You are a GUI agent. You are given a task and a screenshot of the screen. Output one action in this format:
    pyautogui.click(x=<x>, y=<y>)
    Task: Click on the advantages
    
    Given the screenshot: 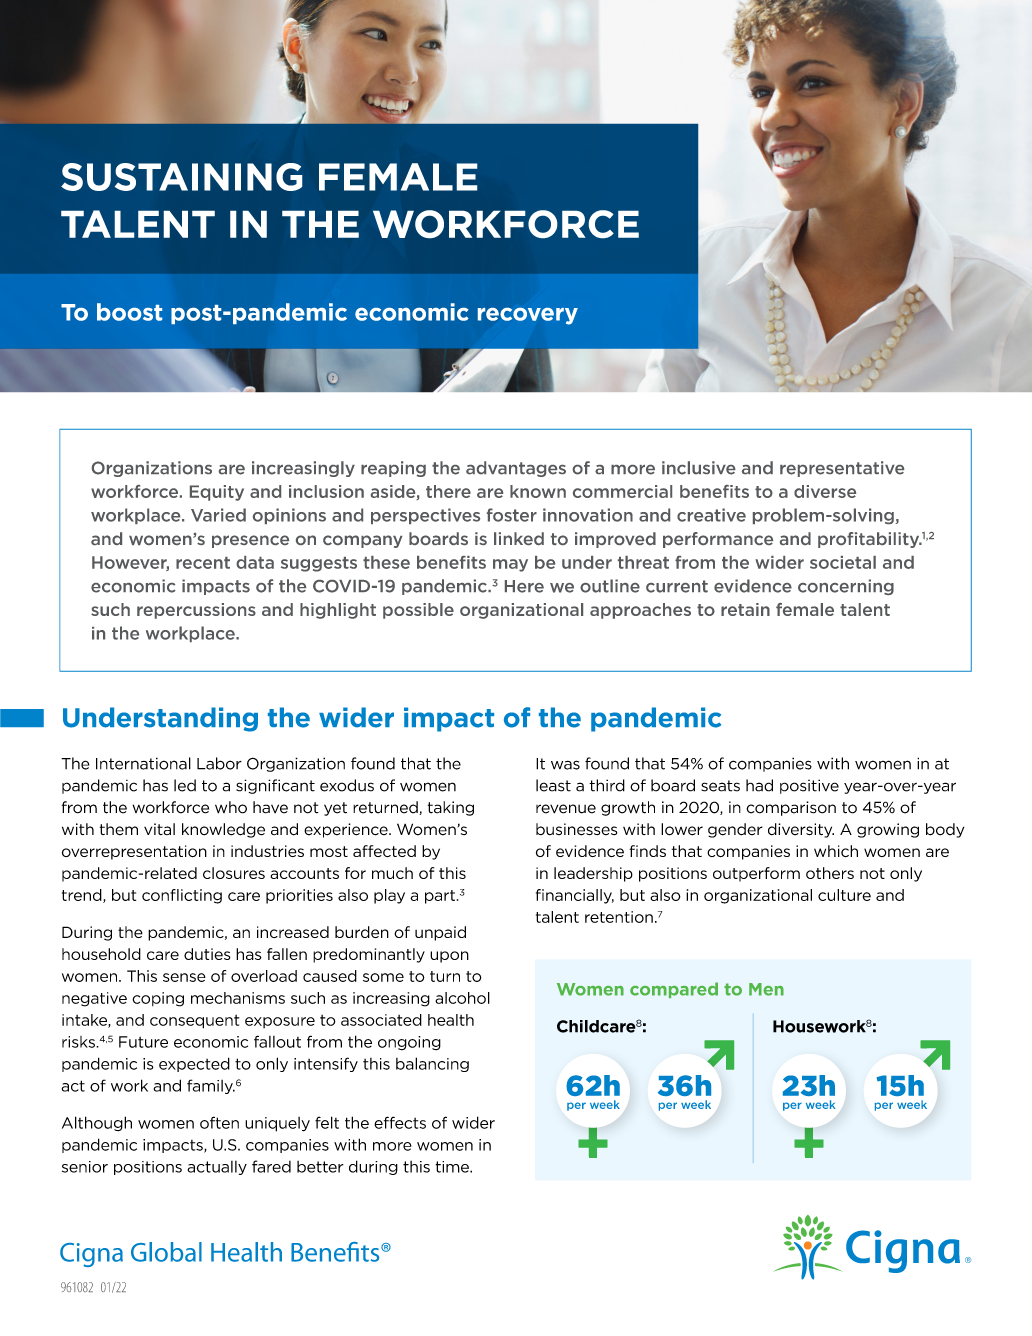 What is the action you would take?
    pyautogui.click(x=516, y=469)
